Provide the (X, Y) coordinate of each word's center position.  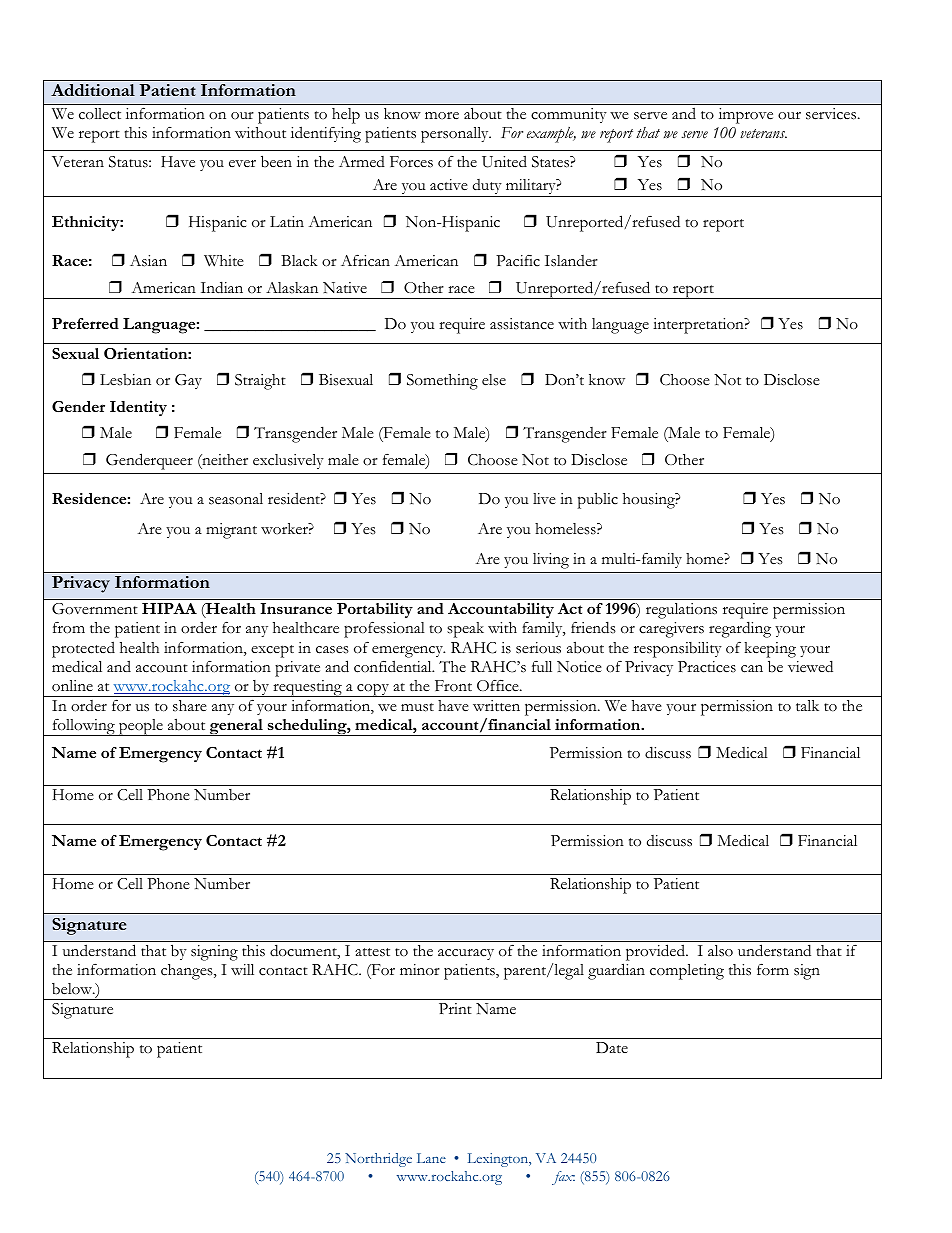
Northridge (378, 1160)
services (832, 114)
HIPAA (169, 608)
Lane (431, 1158)
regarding (740, 629)
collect (100, 114)
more (442, 115)
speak (465, 630)
